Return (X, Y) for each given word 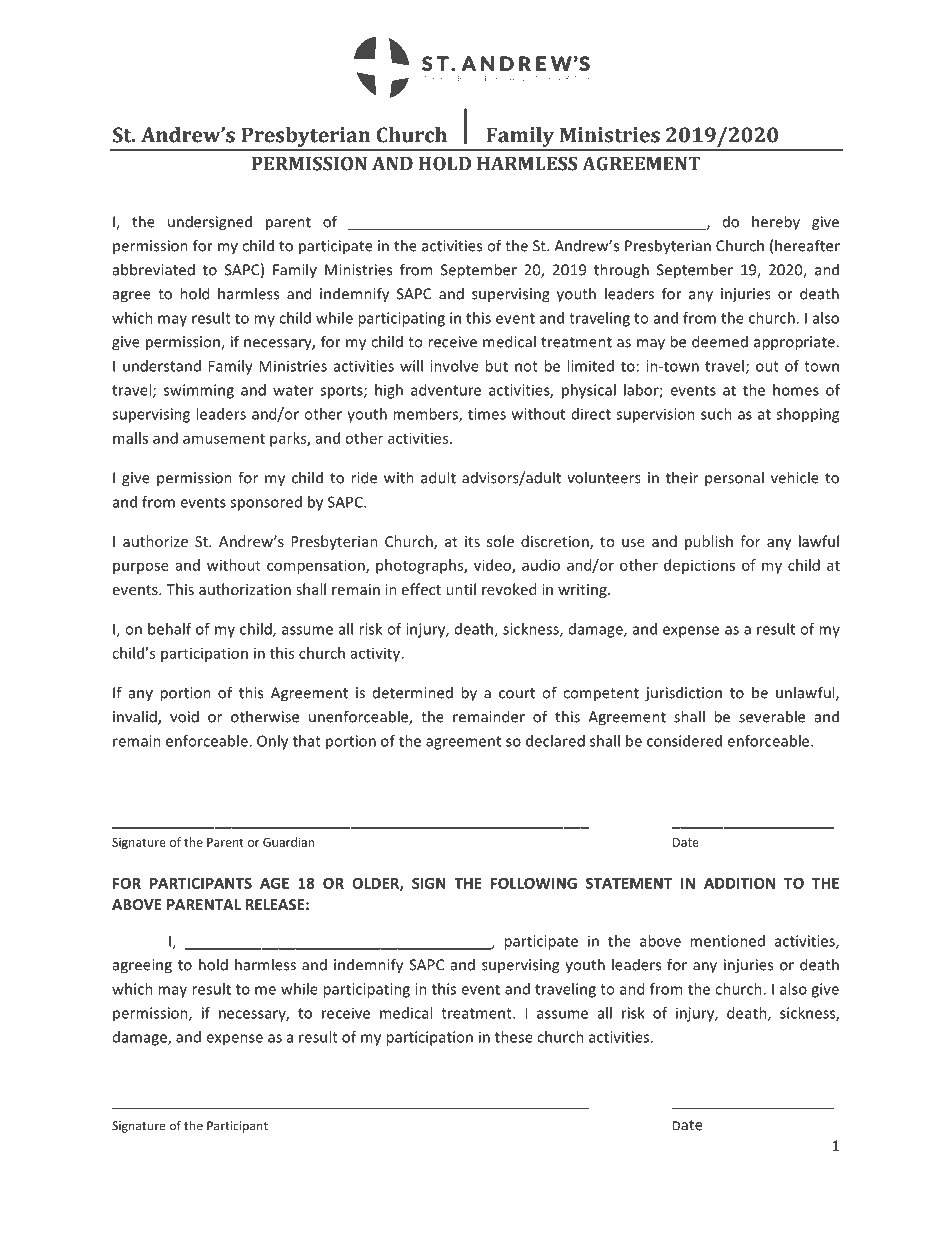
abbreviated (154, 269)
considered (684, 741)
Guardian (288, 842)
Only (272, 742)
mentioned (727, 941)
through (621, 271)
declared (555, 741)
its (472, 541)
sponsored (266, 503)
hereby (776, 223)
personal (734, 479)
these (514, 1037)
